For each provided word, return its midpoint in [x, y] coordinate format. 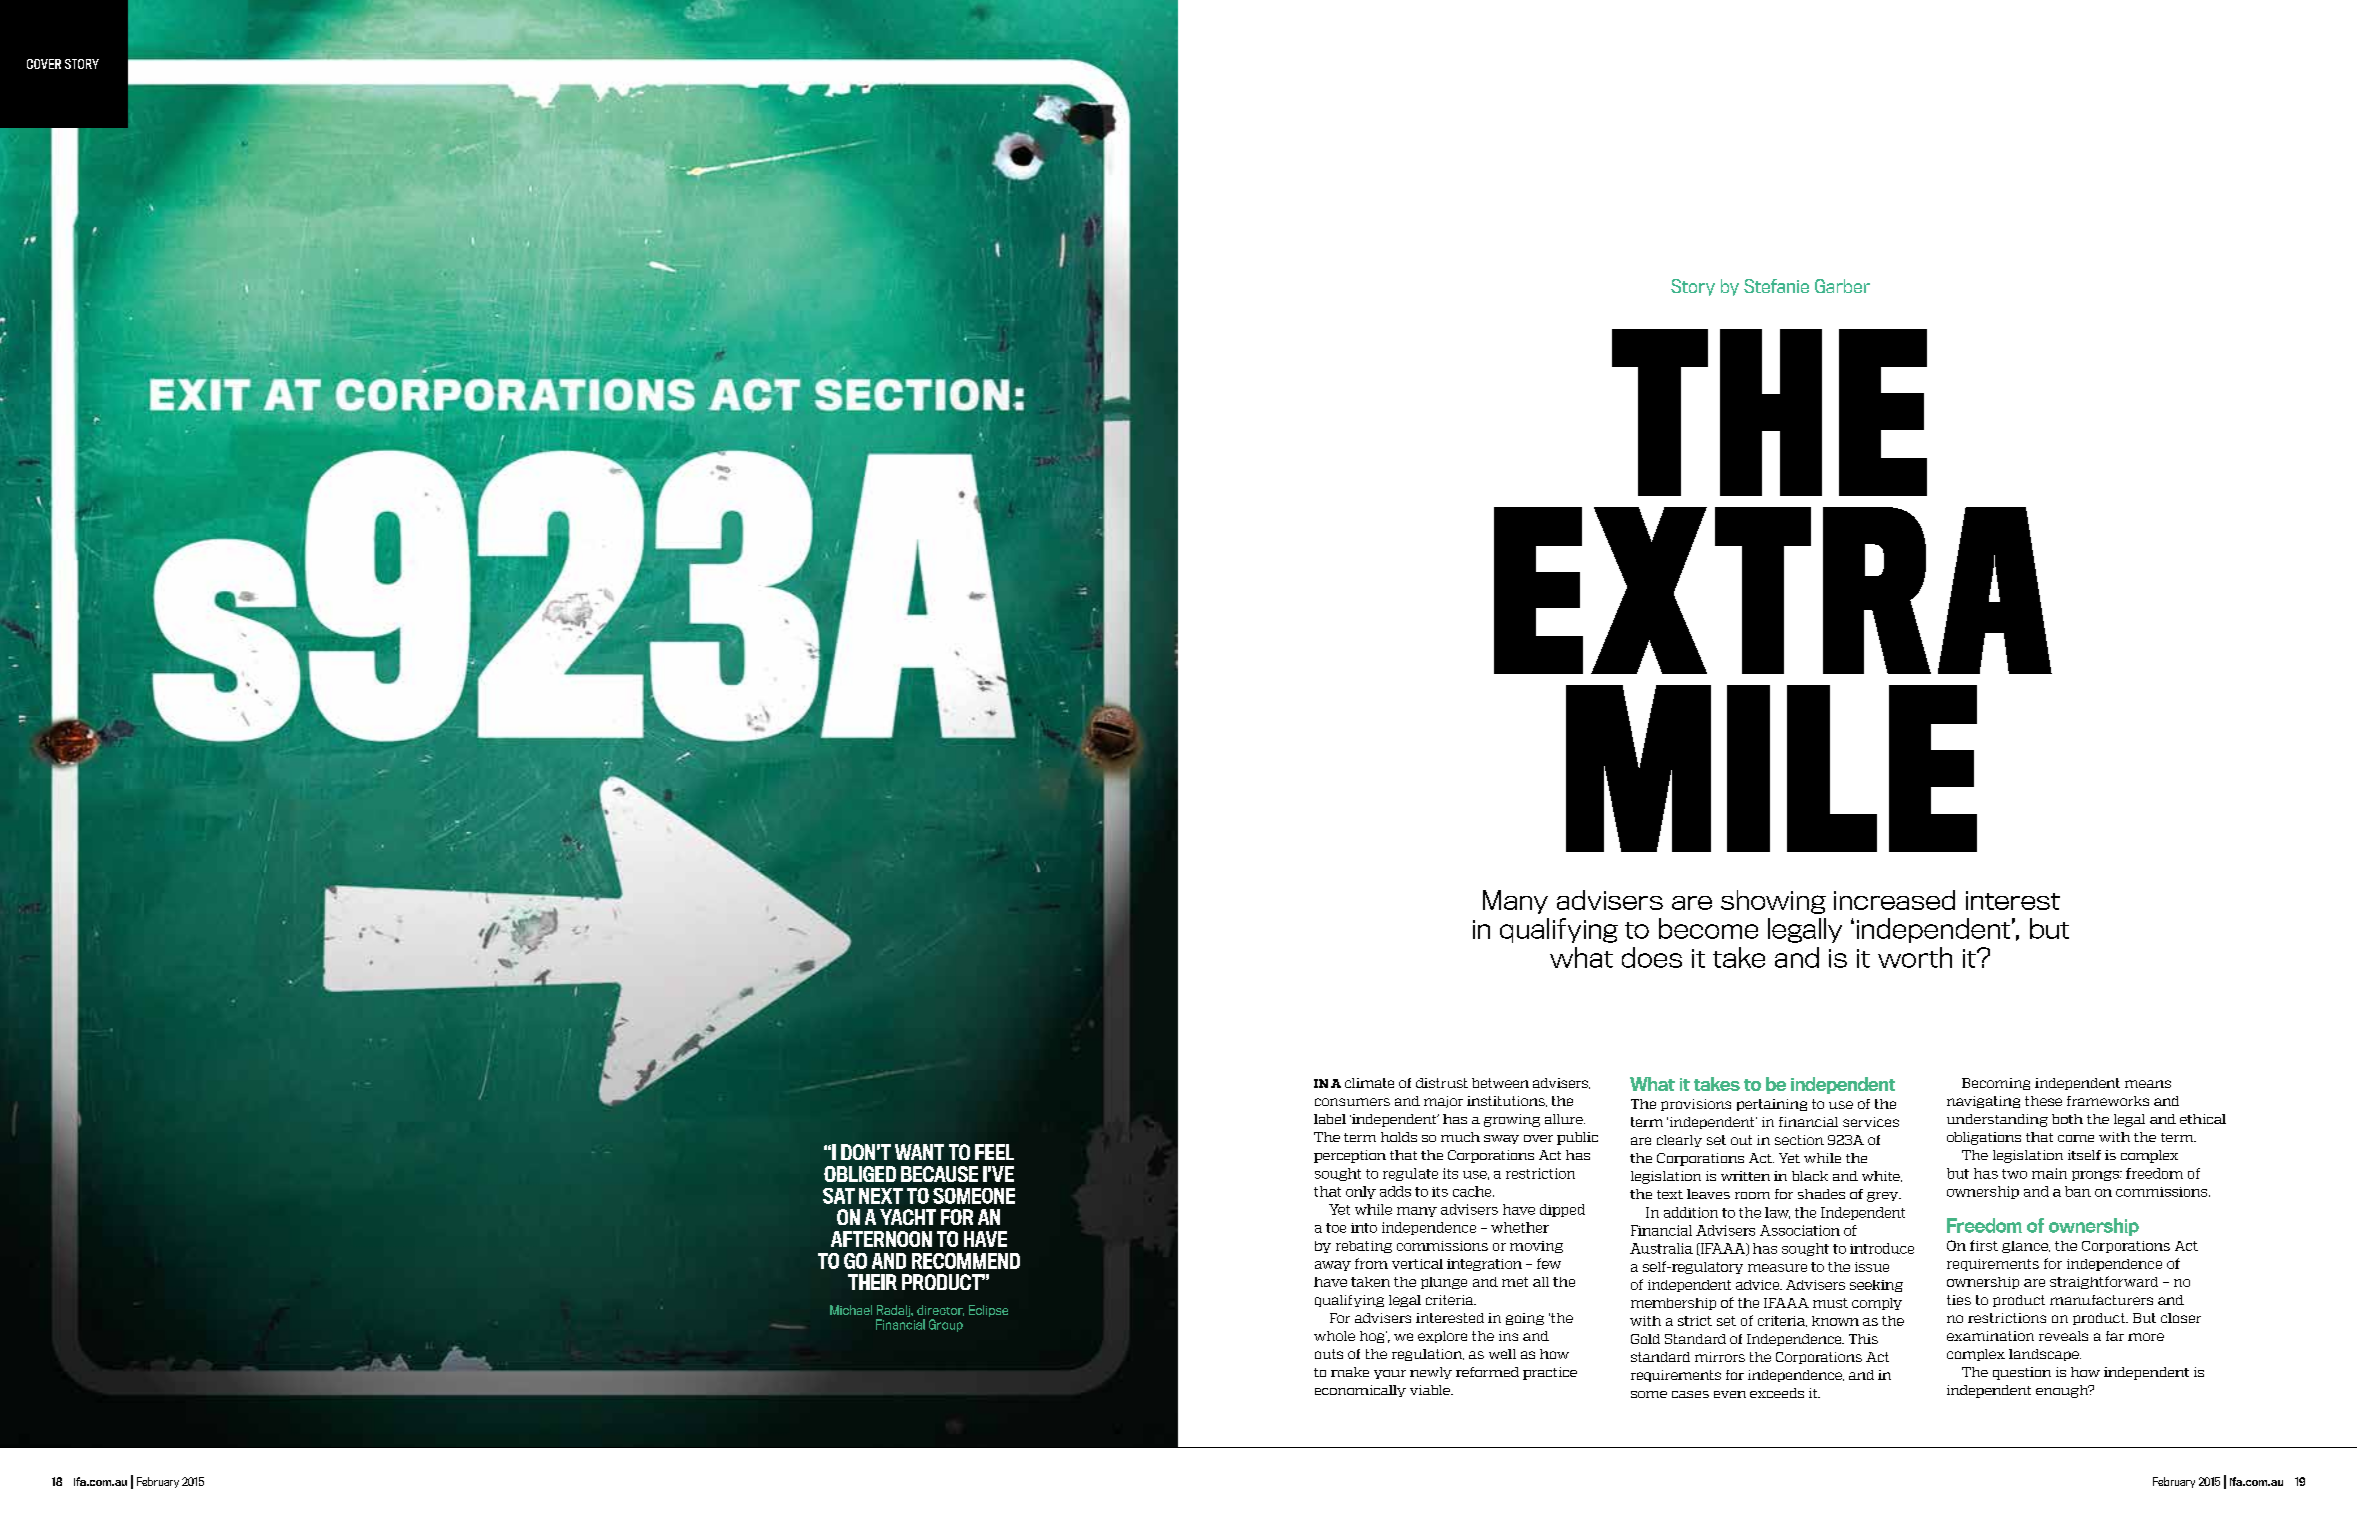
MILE [1771, 768]
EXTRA [1773, 590]
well [1502, 1354]
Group [946, 1325]
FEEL [994, 1152]
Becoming [1996, 1084]
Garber [1842, 286]
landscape [2045, 1355]
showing [1773, 902]
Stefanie [1776, 286]
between [1500, 1083]
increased [1894, 900]
